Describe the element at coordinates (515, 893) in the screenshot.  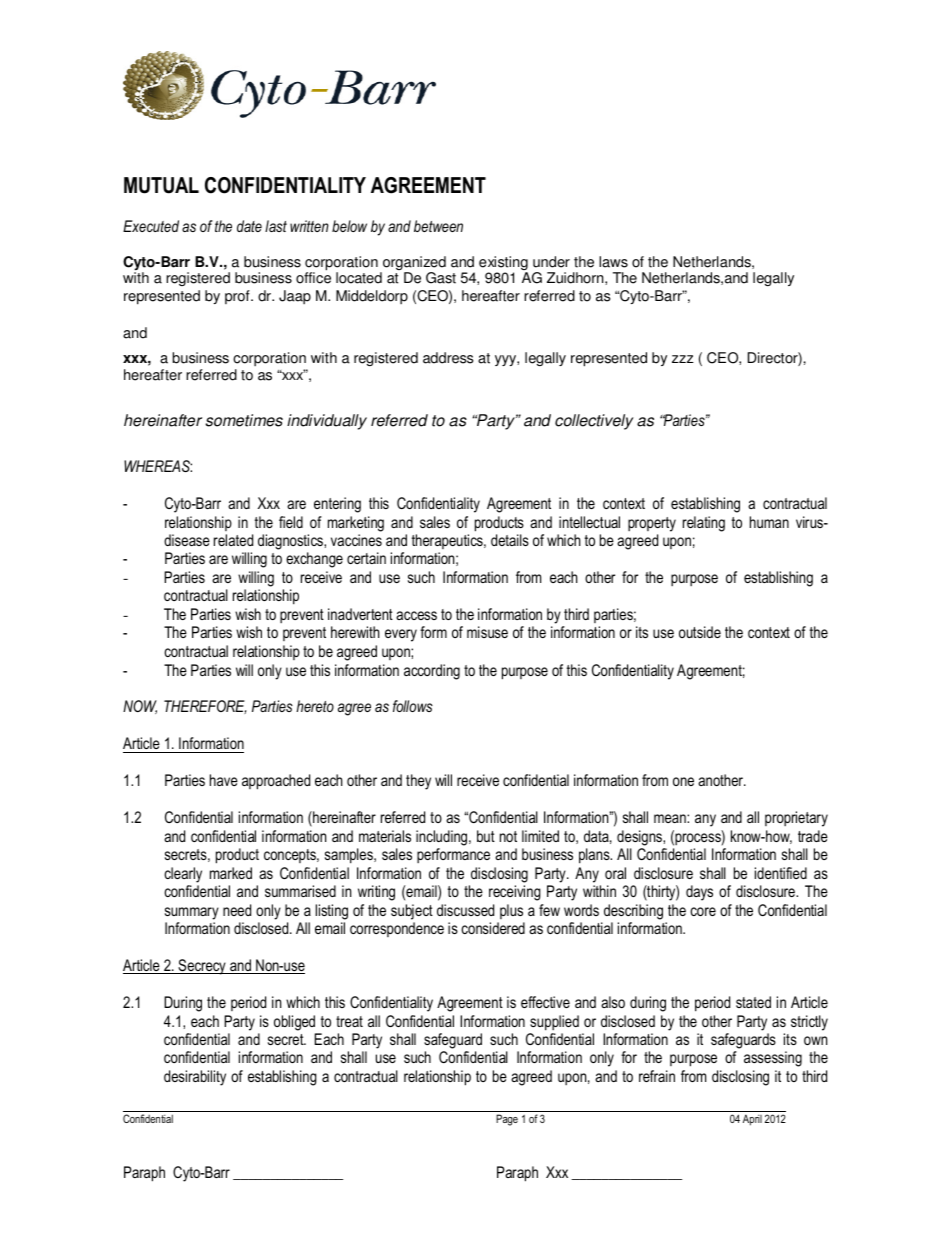
I see `receiving` at that location.
